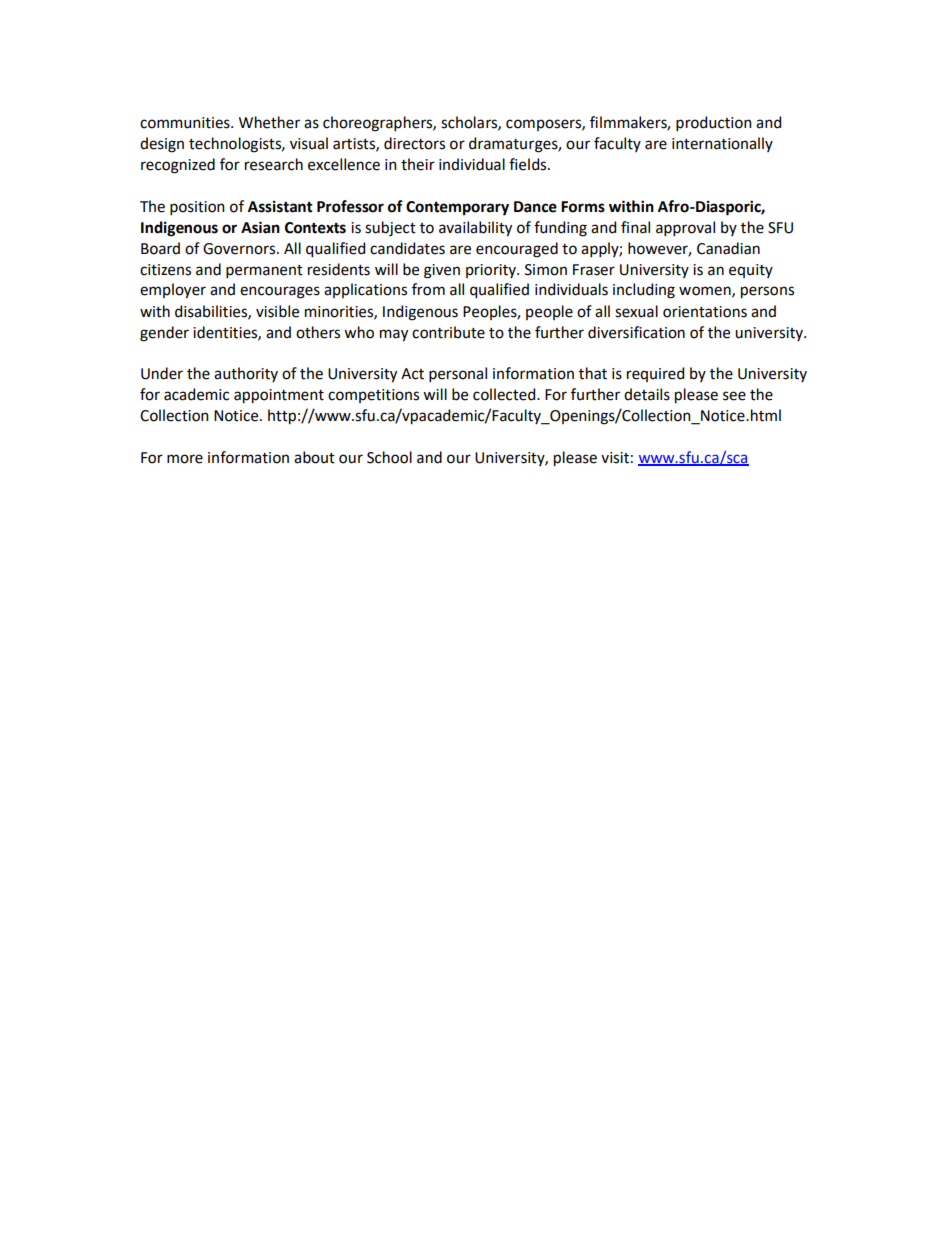  I want to click on including, so click(644, 291).
